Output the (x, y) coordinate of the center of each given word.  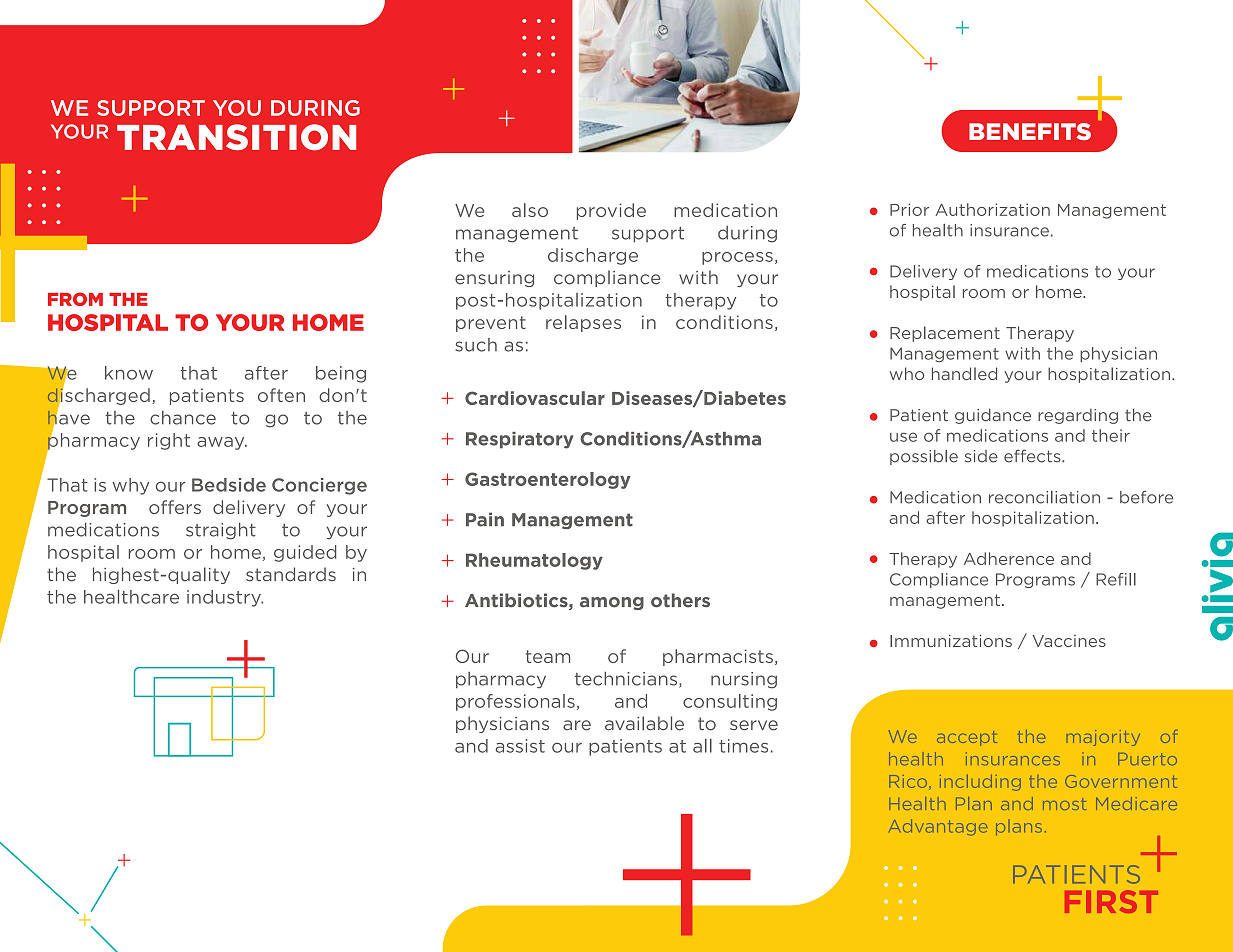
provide (611, 211)
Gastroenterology (548, 480)
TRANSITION (236, 137)
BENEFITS (1030, 131)
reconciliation (1044, 497)
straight (221, 531)
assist (520, 746)
